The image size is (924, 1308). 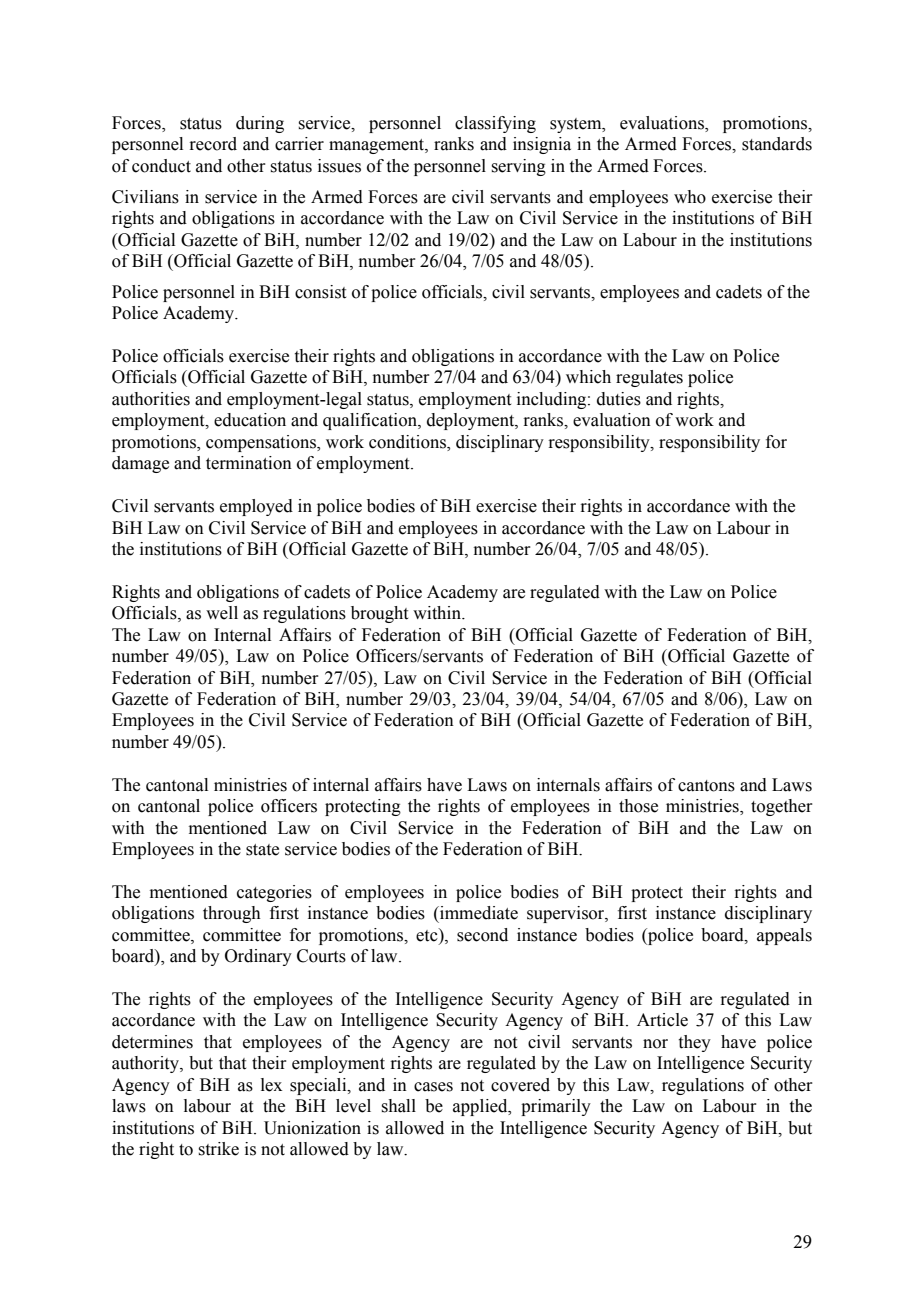 What do you see at coordinates (222, 613) in the screenshot?
I see `well` at bounding box center [222, 613].
